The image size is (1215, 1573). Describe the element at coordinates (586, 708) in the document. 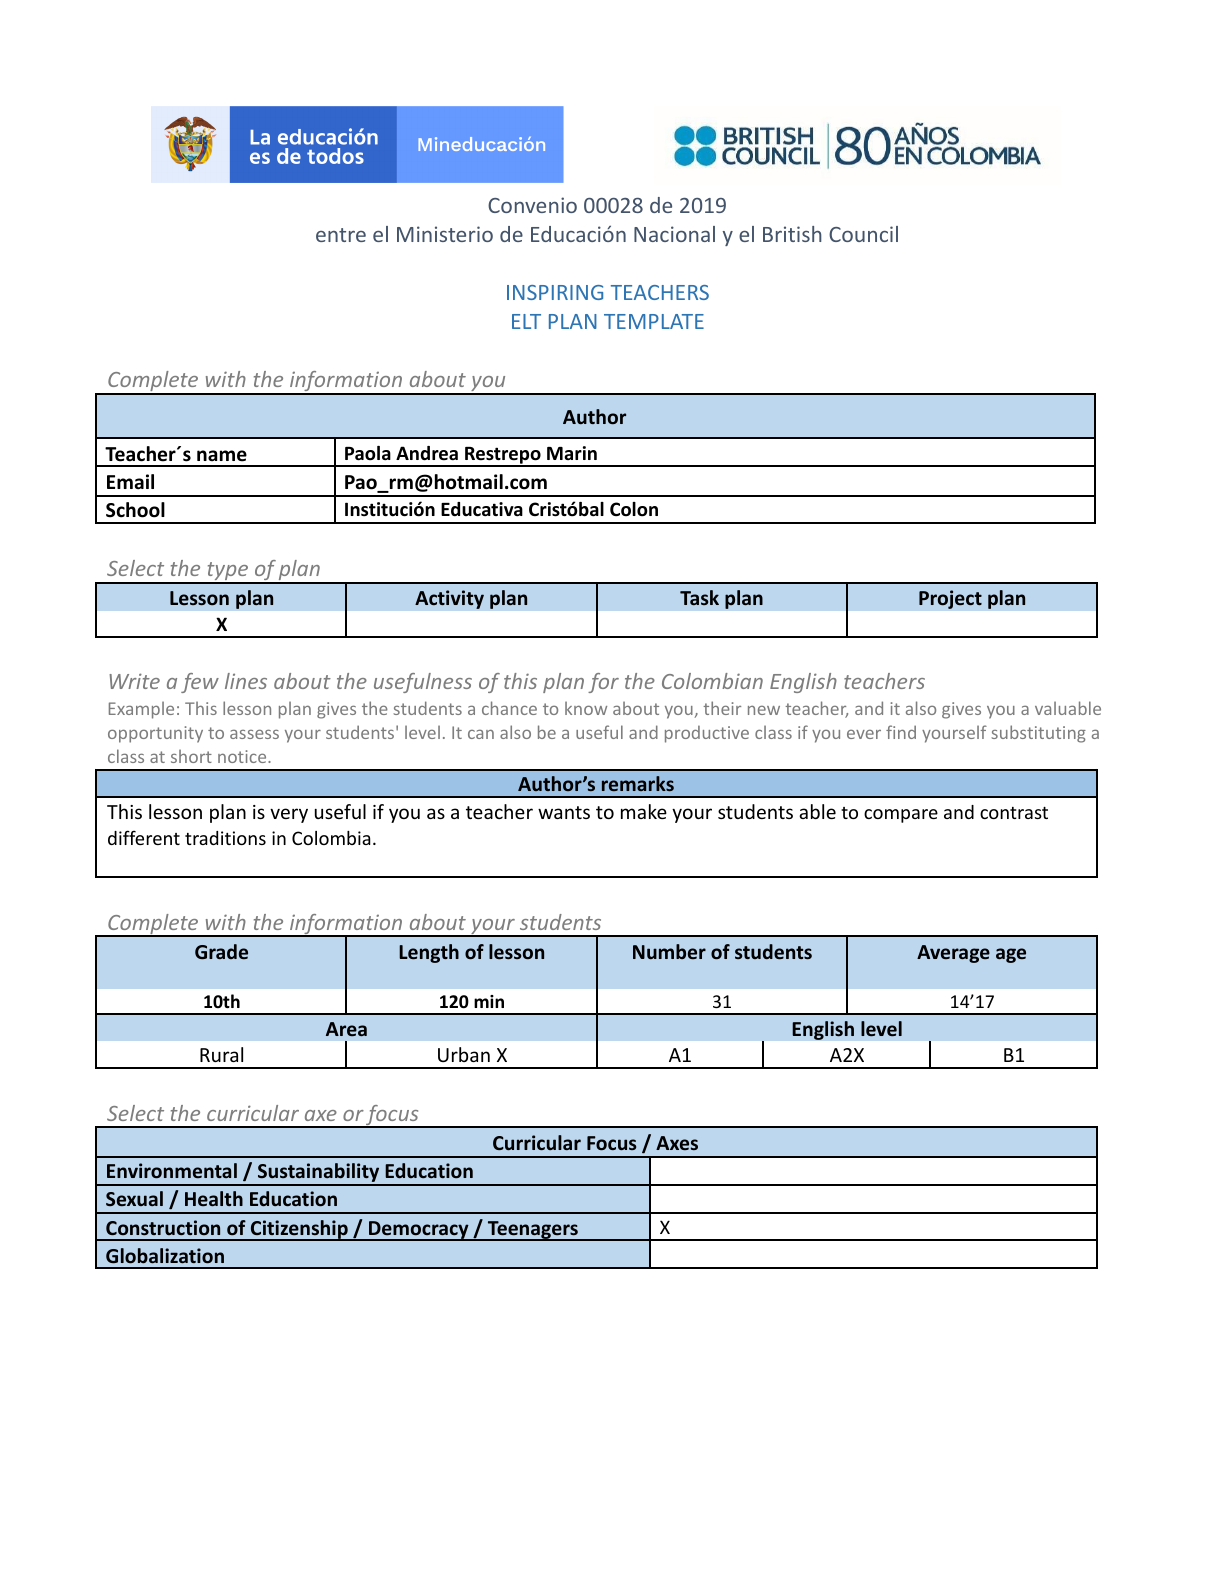

I see `know` at that location.
